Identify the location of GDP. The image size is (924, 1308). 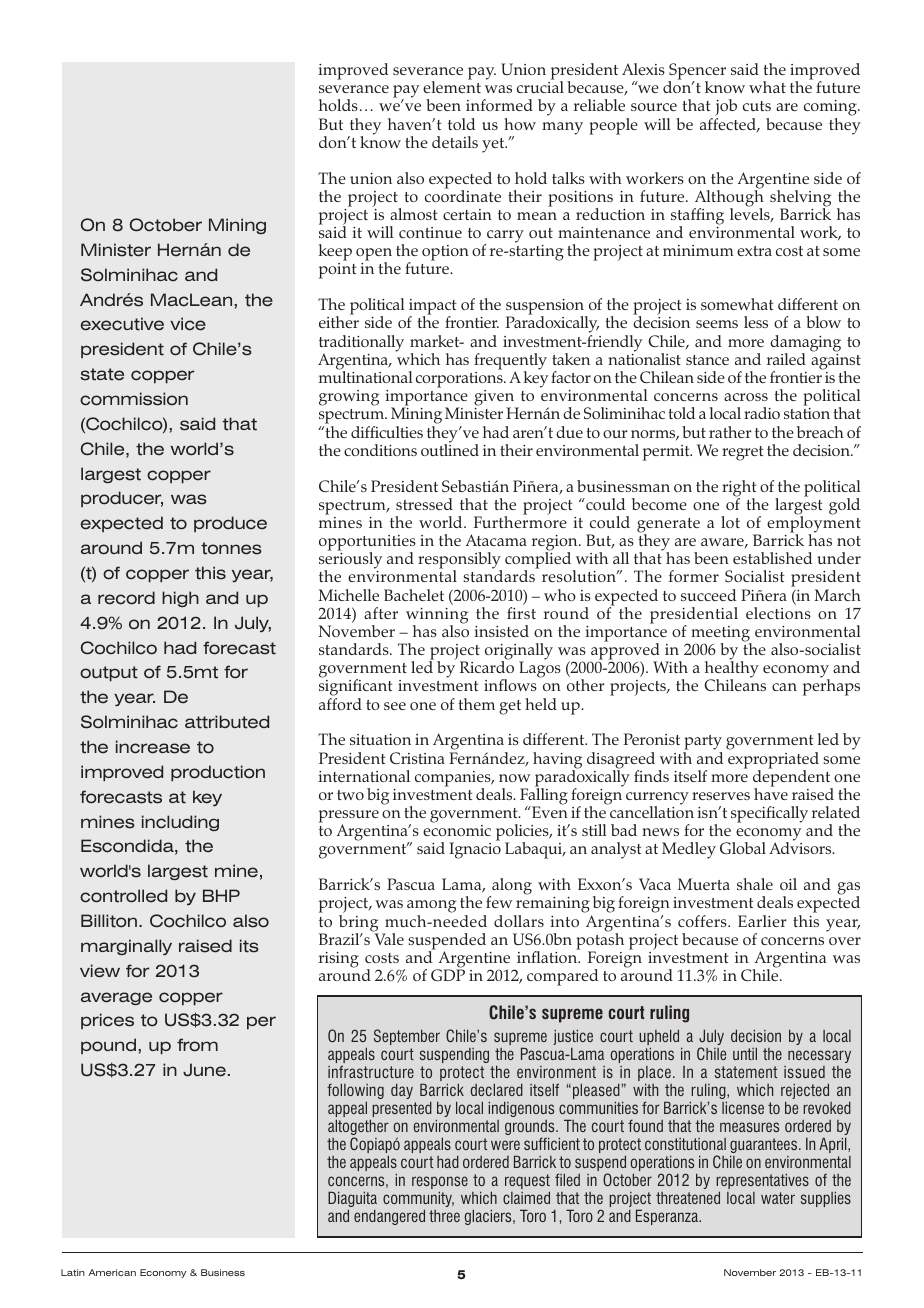
(448, 975).
